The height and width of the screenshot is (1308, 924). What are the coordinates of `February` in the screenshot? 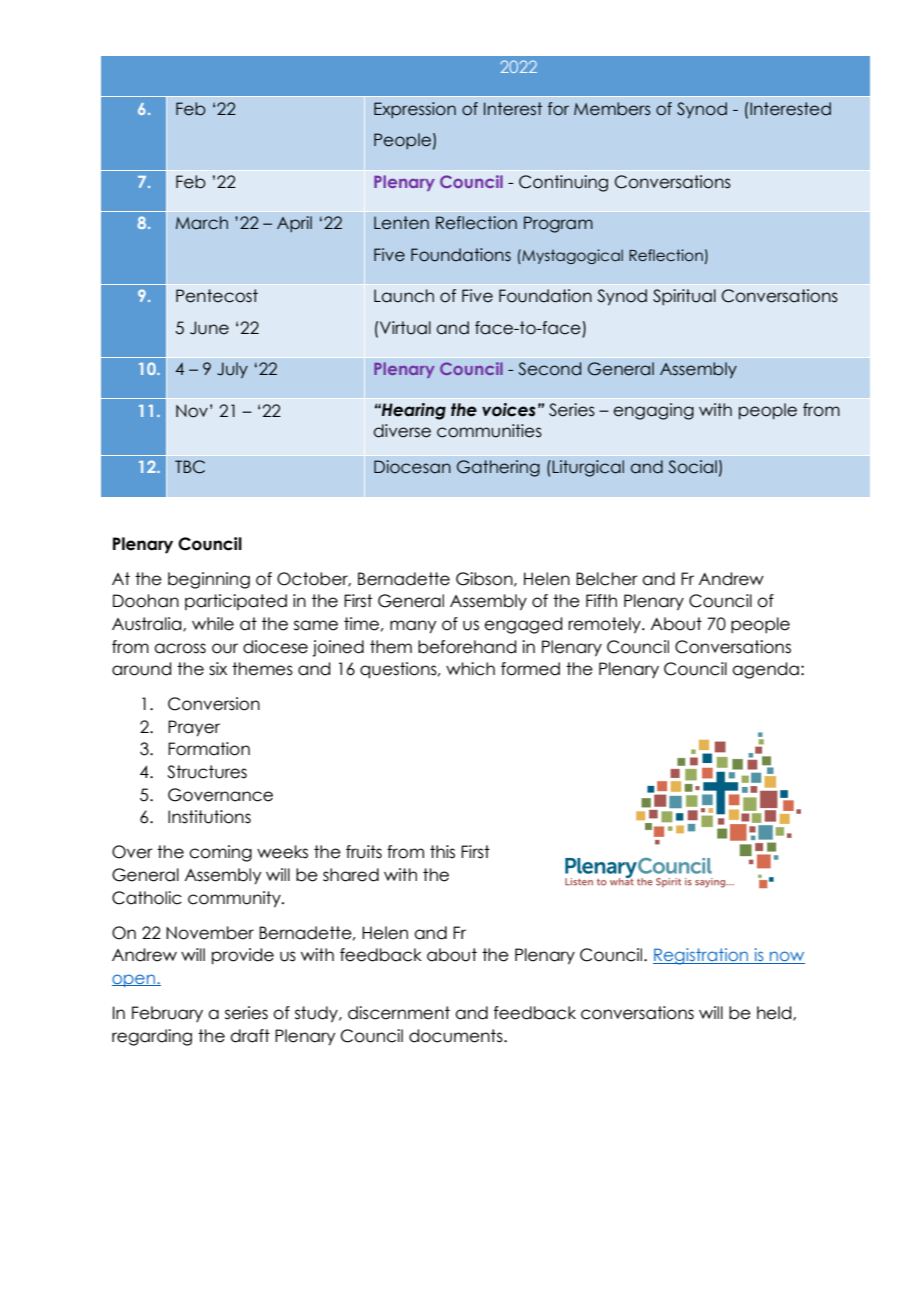 It's located at (167, 1014).
